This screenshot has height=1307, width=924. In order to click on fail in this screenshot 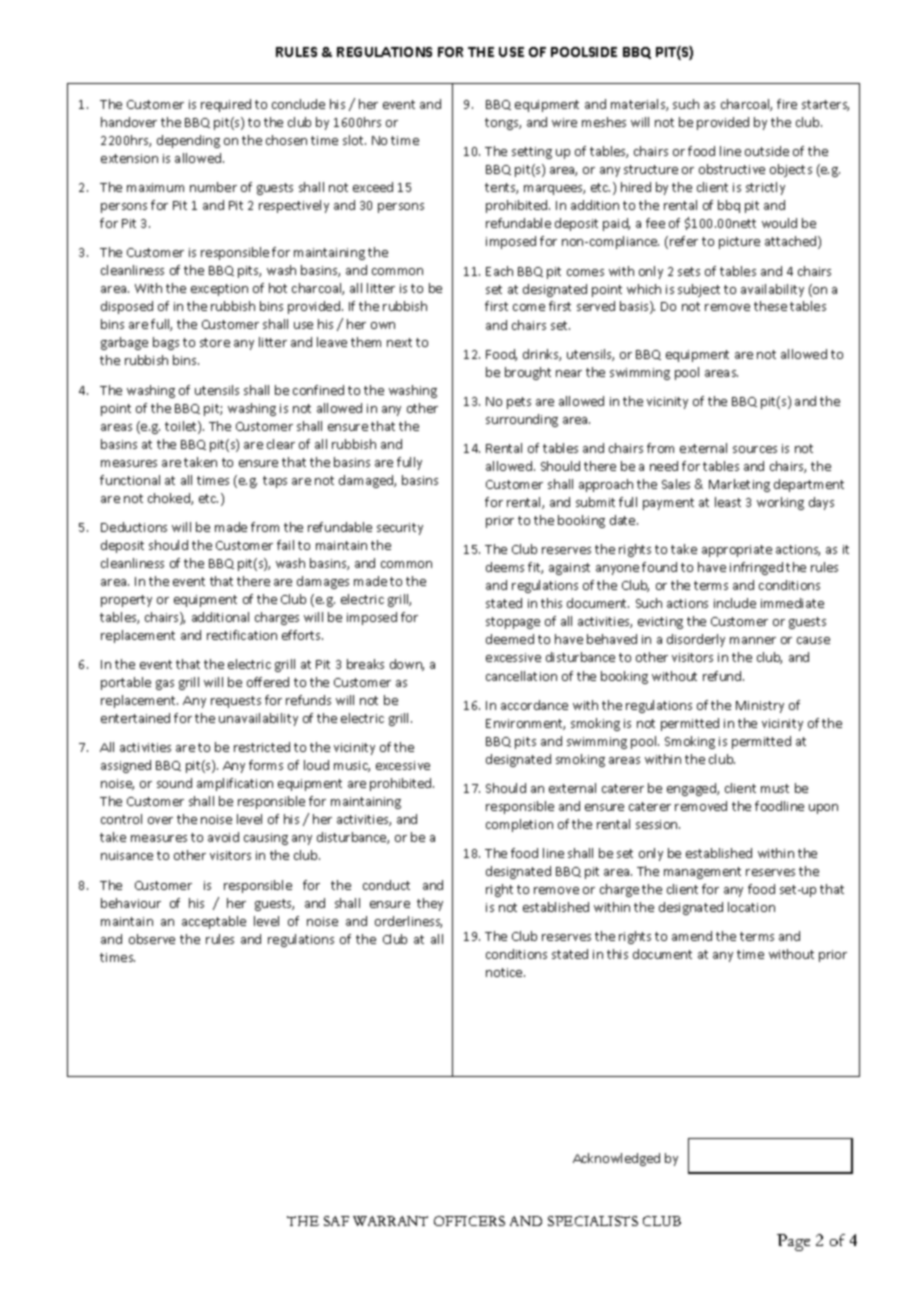, I will do `click(285, 545)`.
